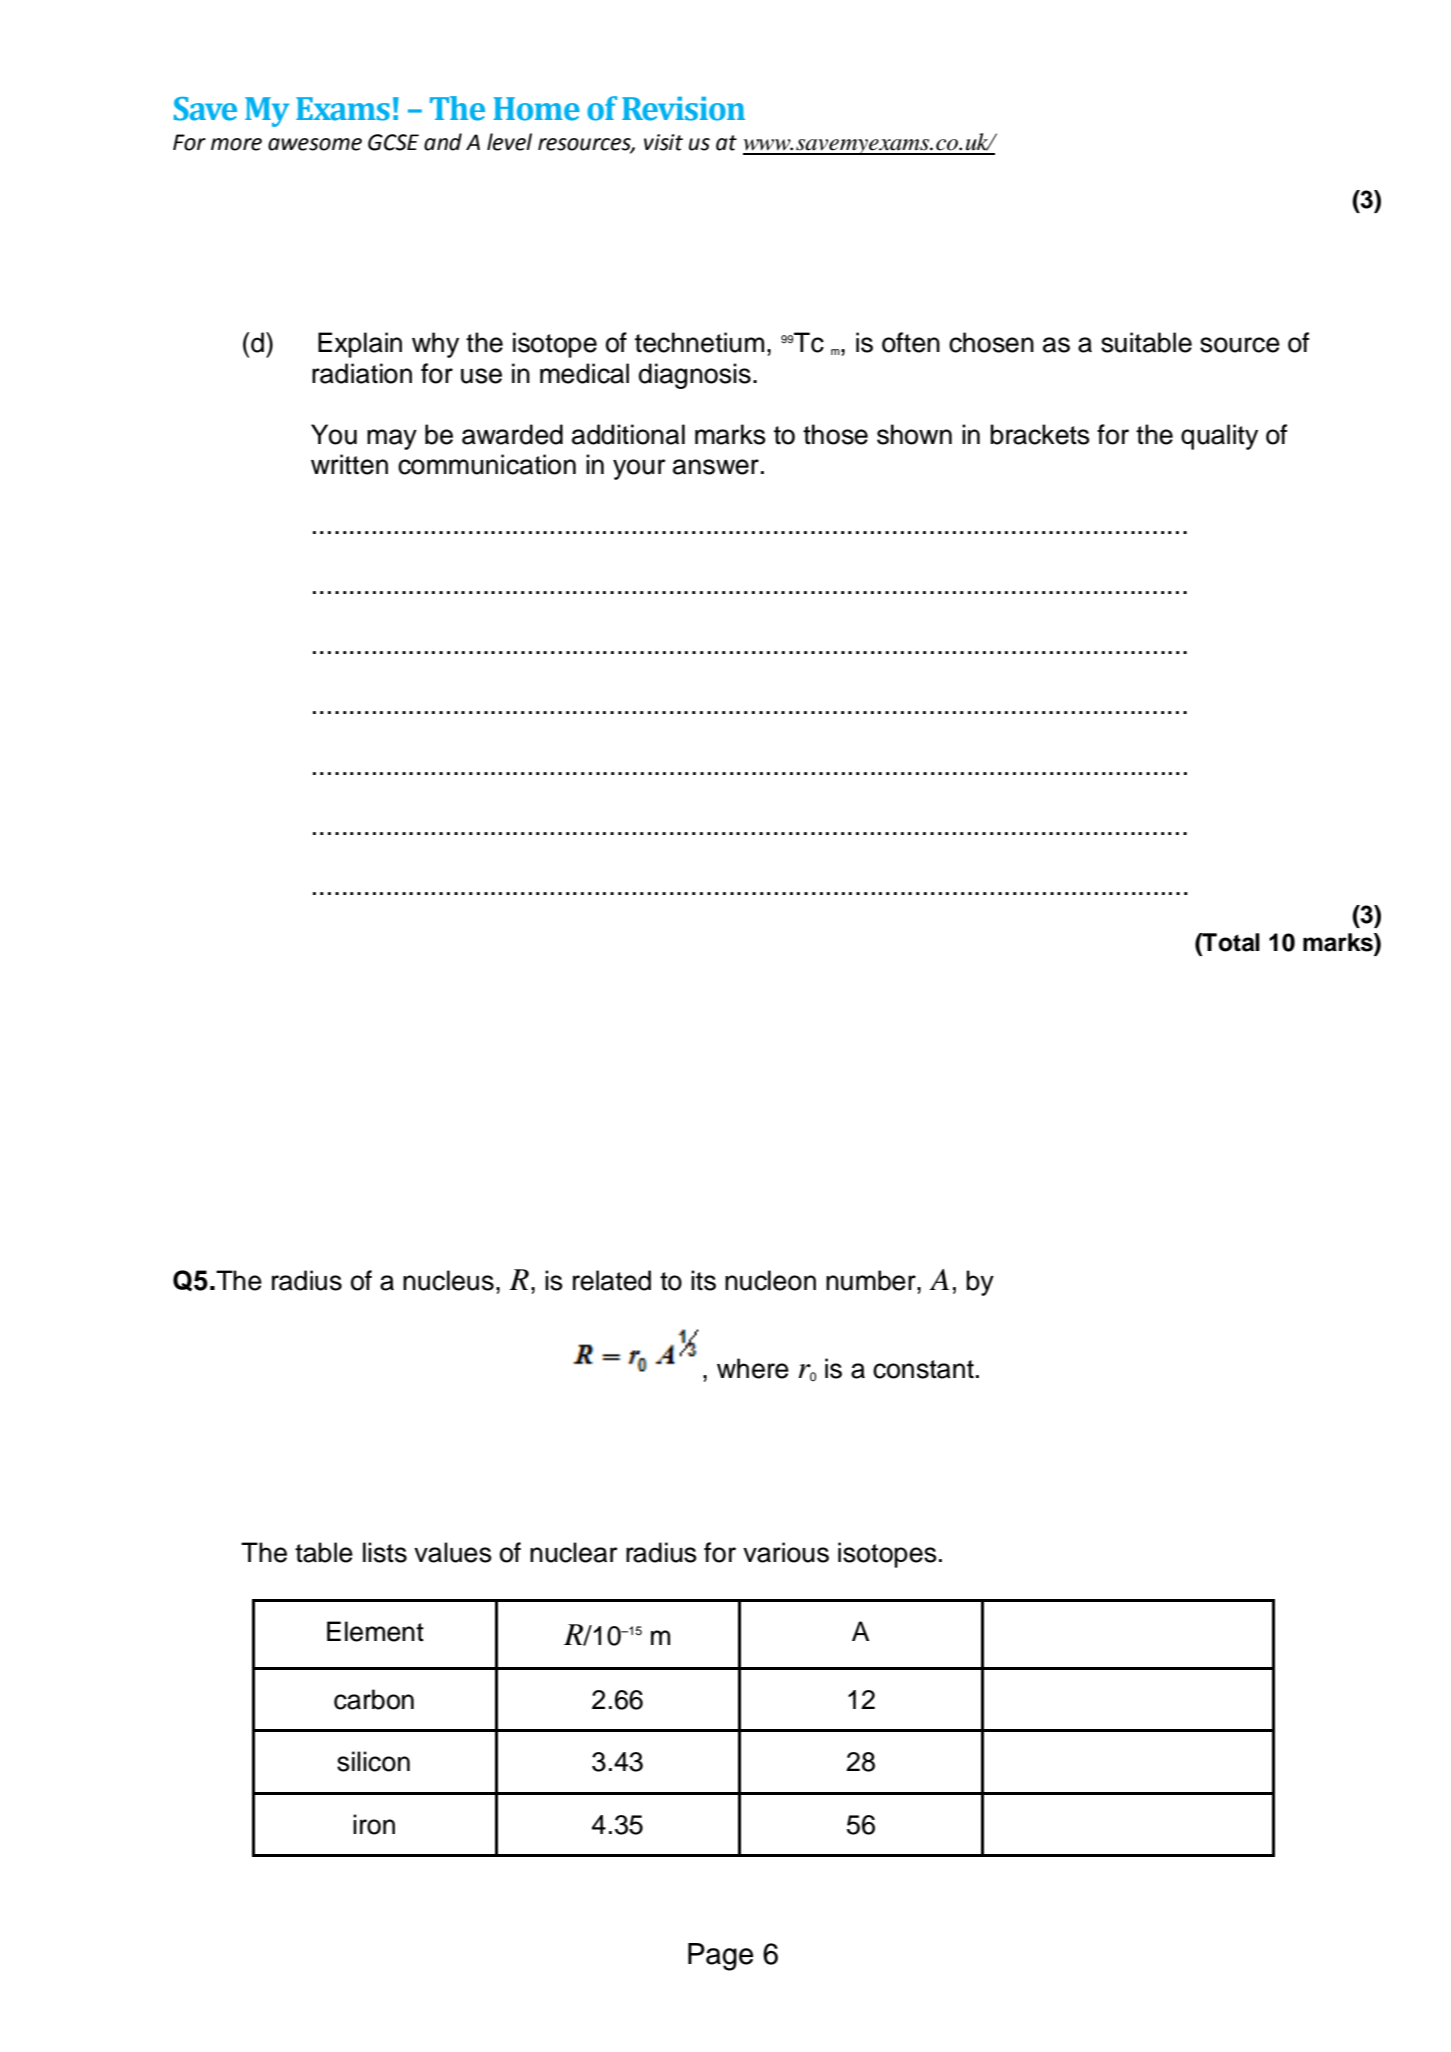 The image size is (1451, 2052). I want to click on various, so click(786, 1552).
